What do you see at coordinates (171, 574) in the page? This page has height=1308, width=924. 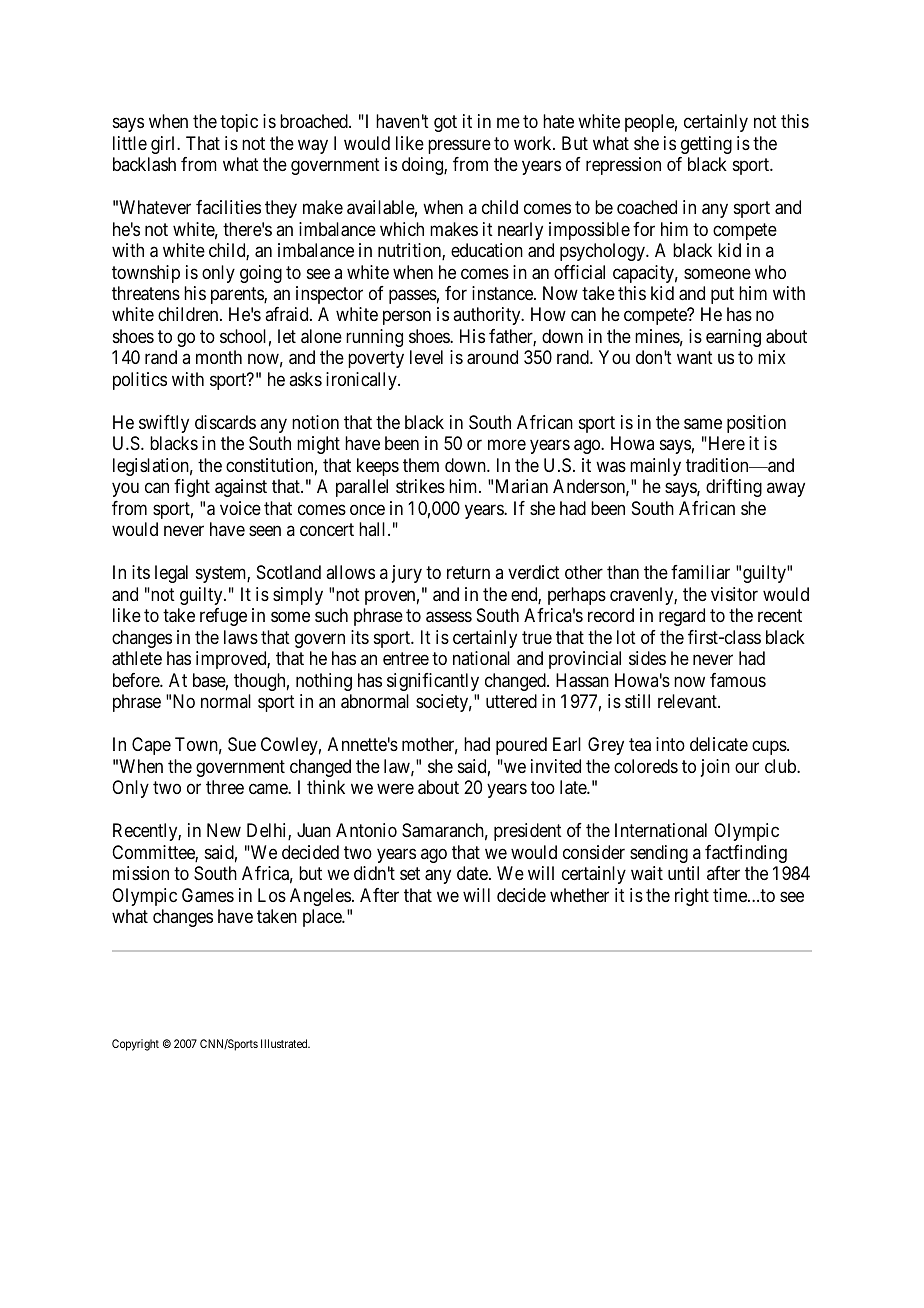 I see `legal` at bounding box center [171, 574].
